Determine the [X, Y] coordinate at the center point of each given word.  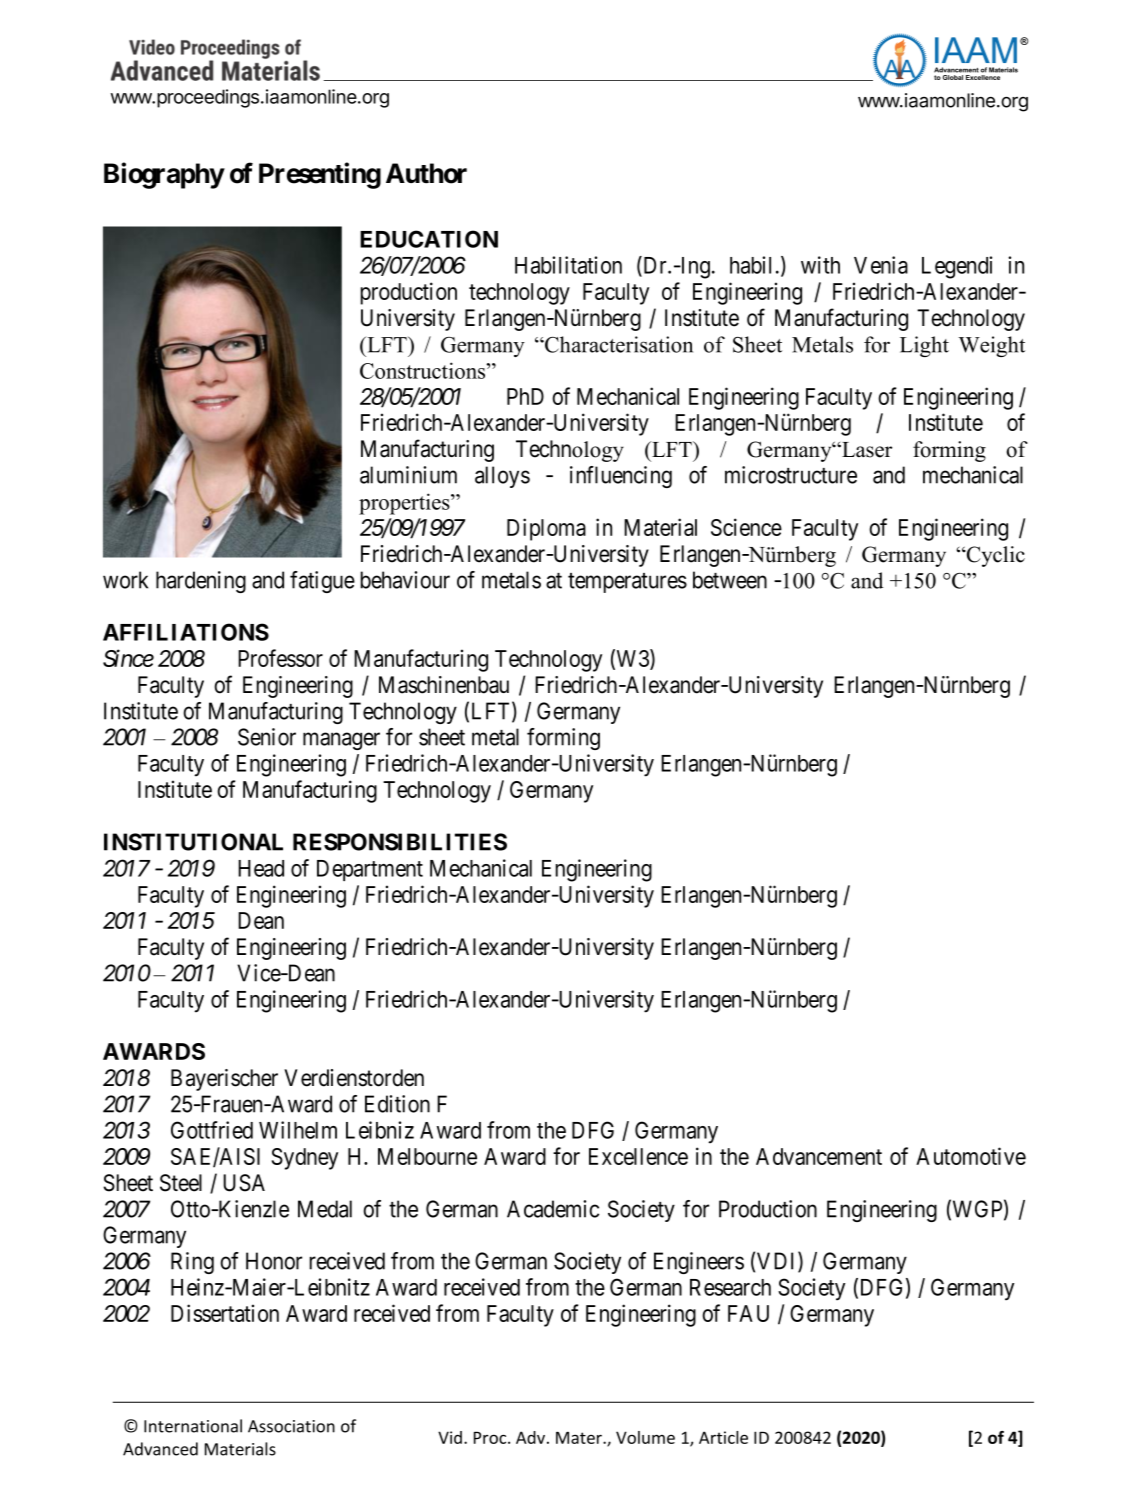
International [193, 1426]
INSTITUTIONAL [193, 842]
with [820, 265]
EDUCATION [429, 239]
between [730, 580]
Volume [645, 1437]
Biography [164, 175]
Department [370, 870]
